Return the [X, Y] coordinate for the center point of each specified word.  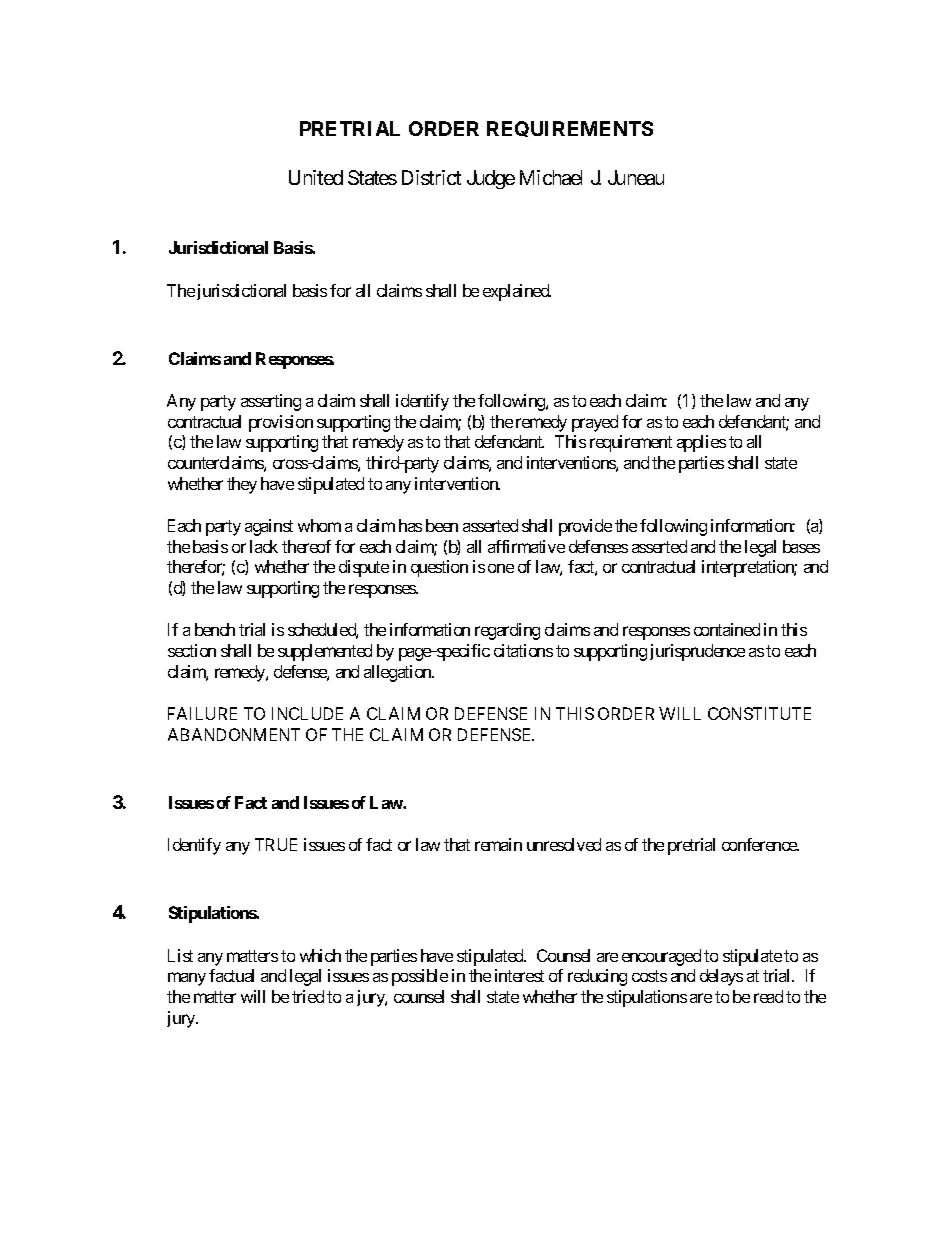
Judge [491, 179]
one [501, 568]
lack [264, 546]
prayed [595, 423]
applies [701, 443]
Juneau [636, 177]
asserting [271, 402]
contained [727, 629]
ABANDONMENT [234, 734]
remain [498, 844]
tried [308, 996]
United [316, 177]
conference [760, 844]
